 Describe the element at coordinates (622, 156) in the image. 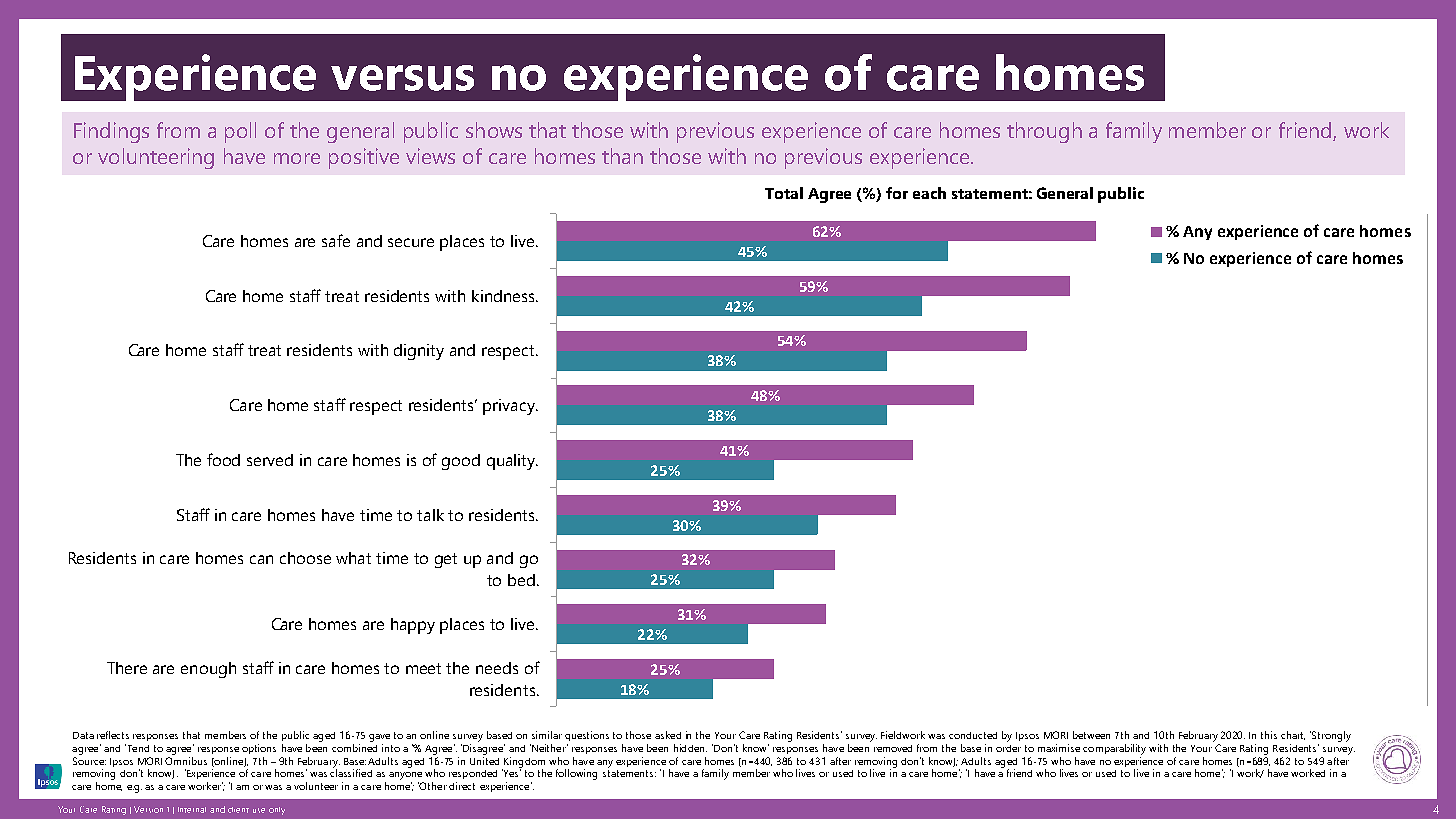

I see `than` at that location.
